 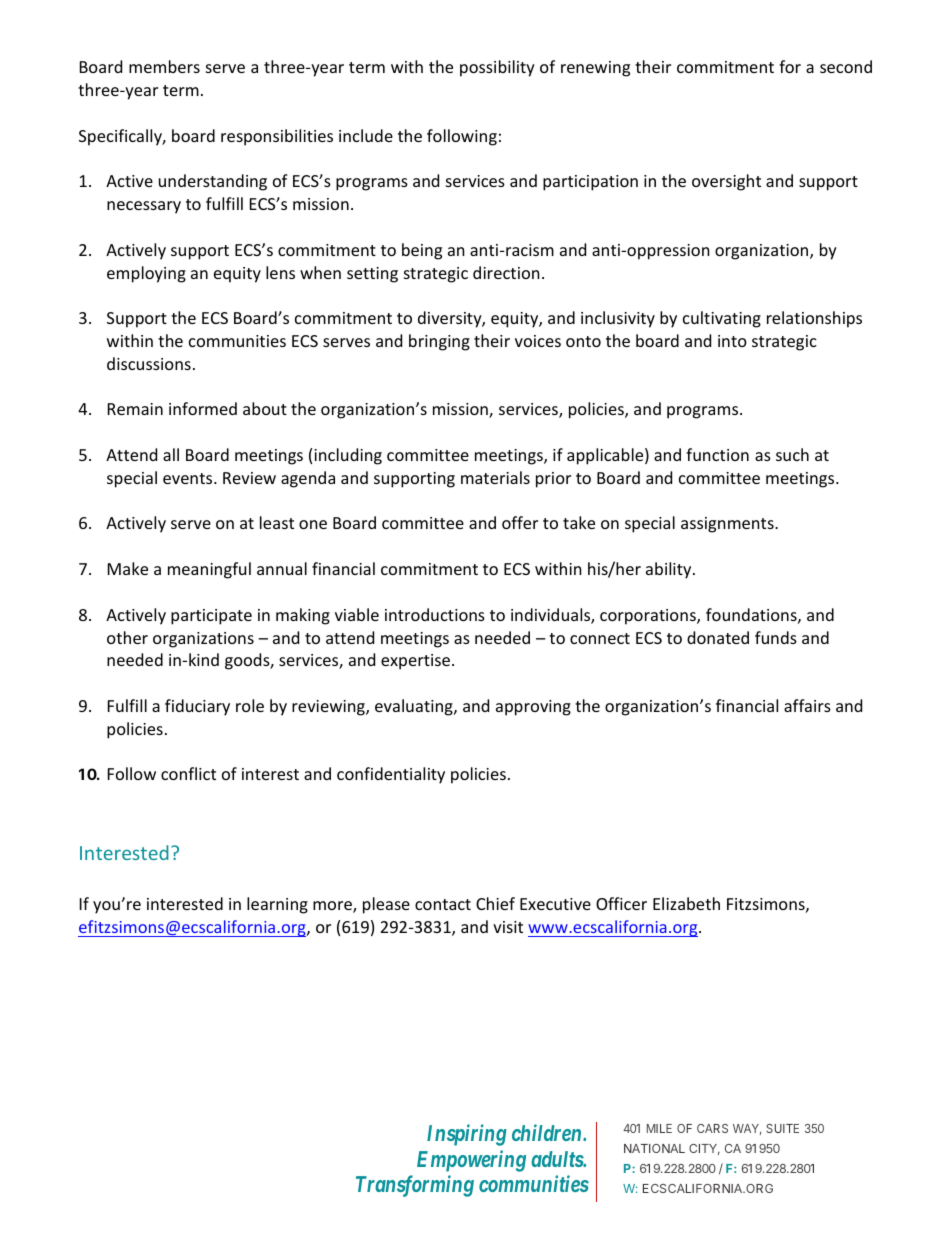 I want to click on Transforming, so click(x=415, y=1186).
